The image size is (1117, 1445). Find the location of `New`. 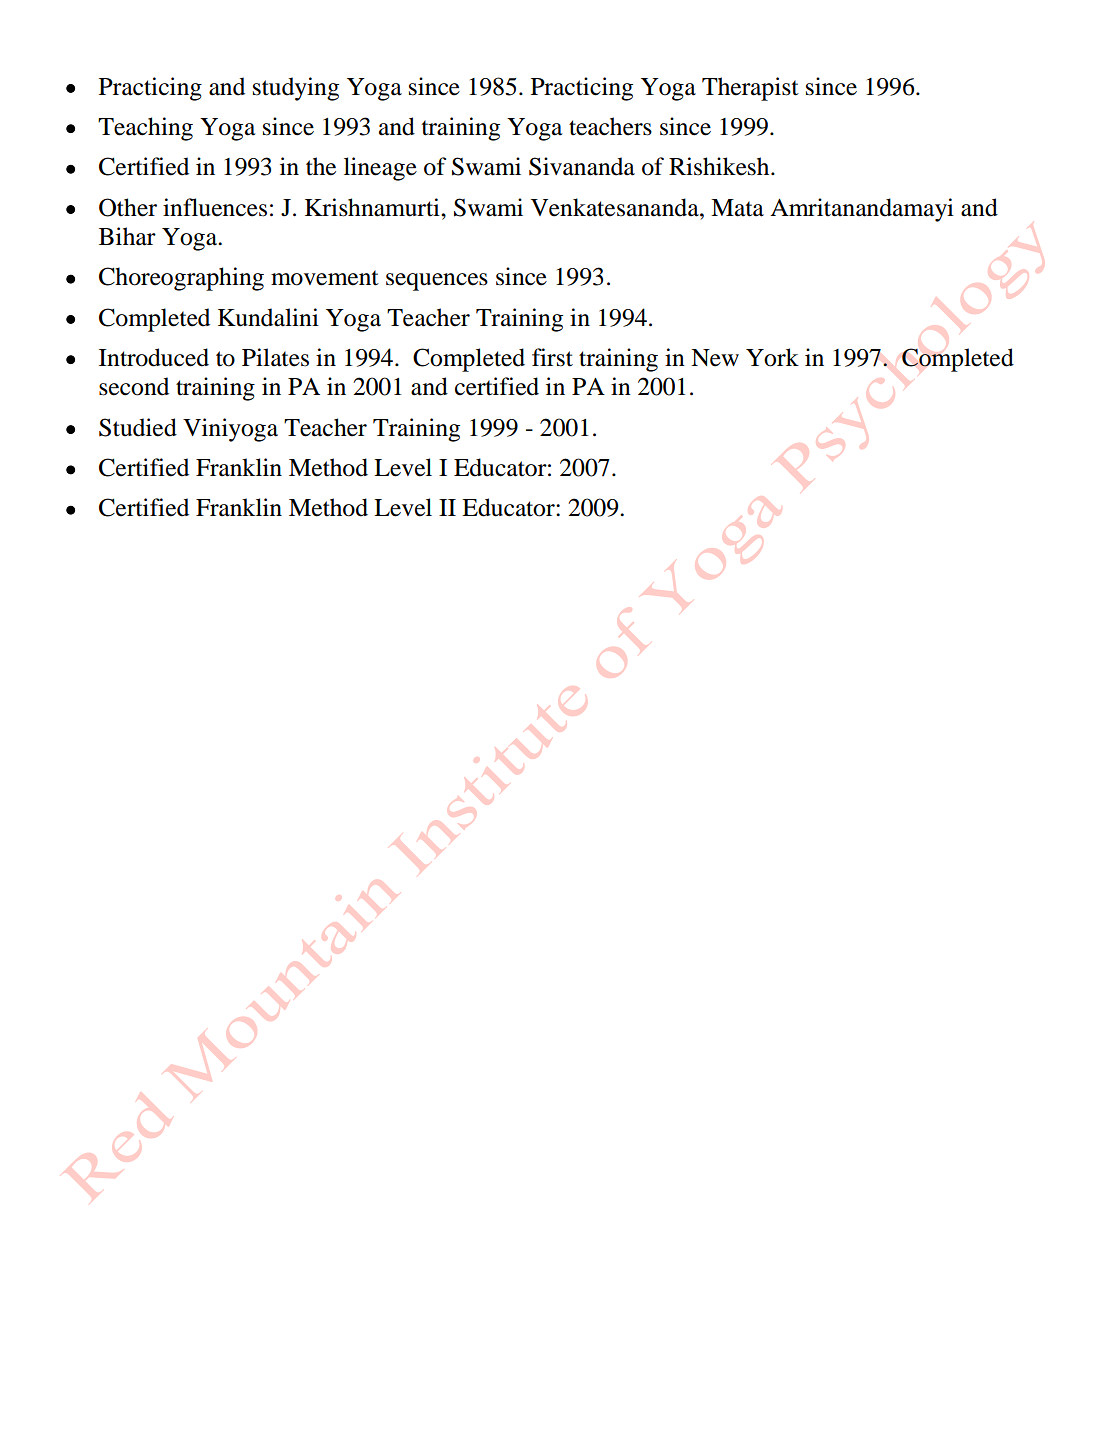

New is located at coordinates (715, 358).
